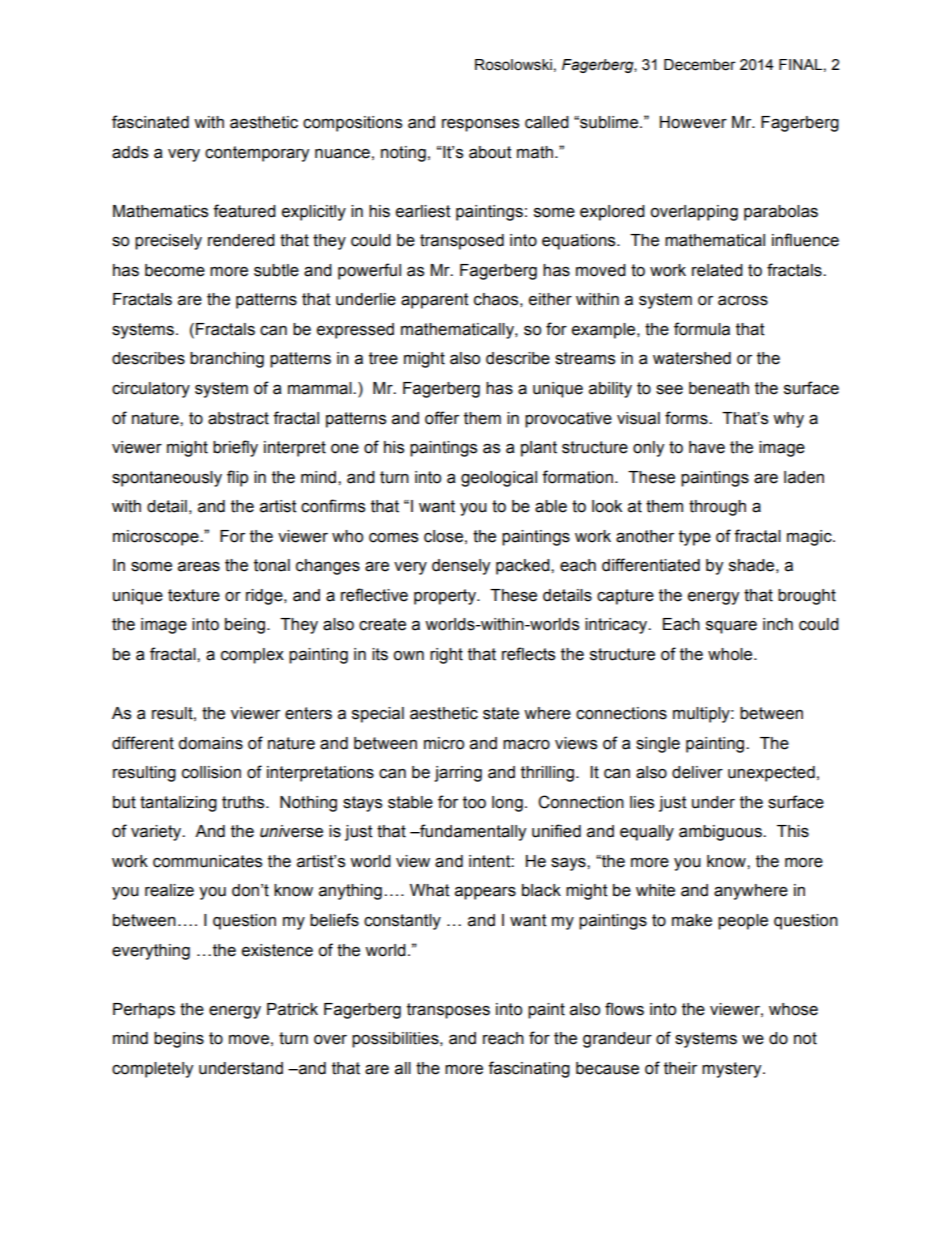 This page has height=1233, width=952. I want to click on offer, so click(442, 418).
